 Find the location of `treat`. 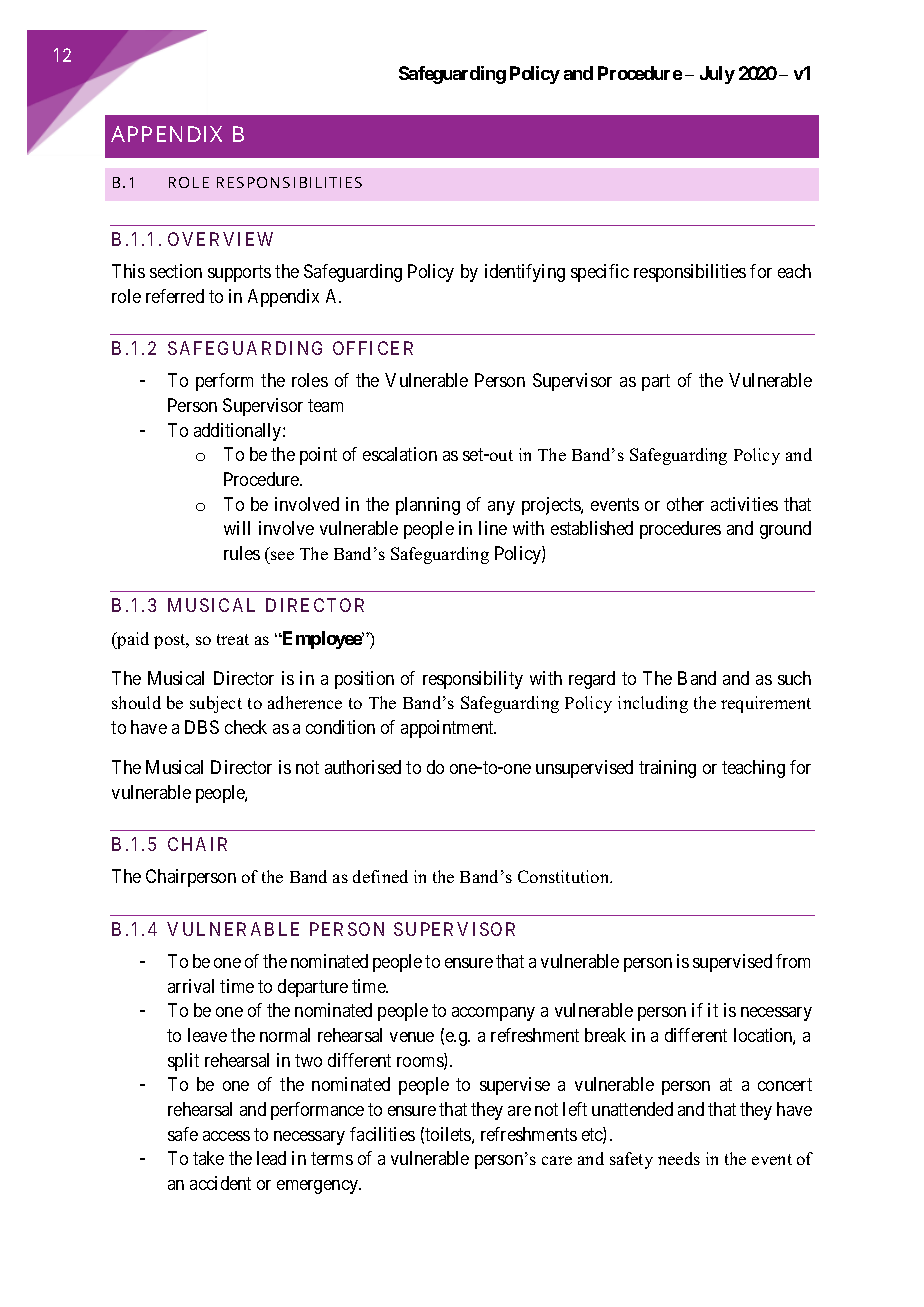

treat is located at coordinates (233, 639).
